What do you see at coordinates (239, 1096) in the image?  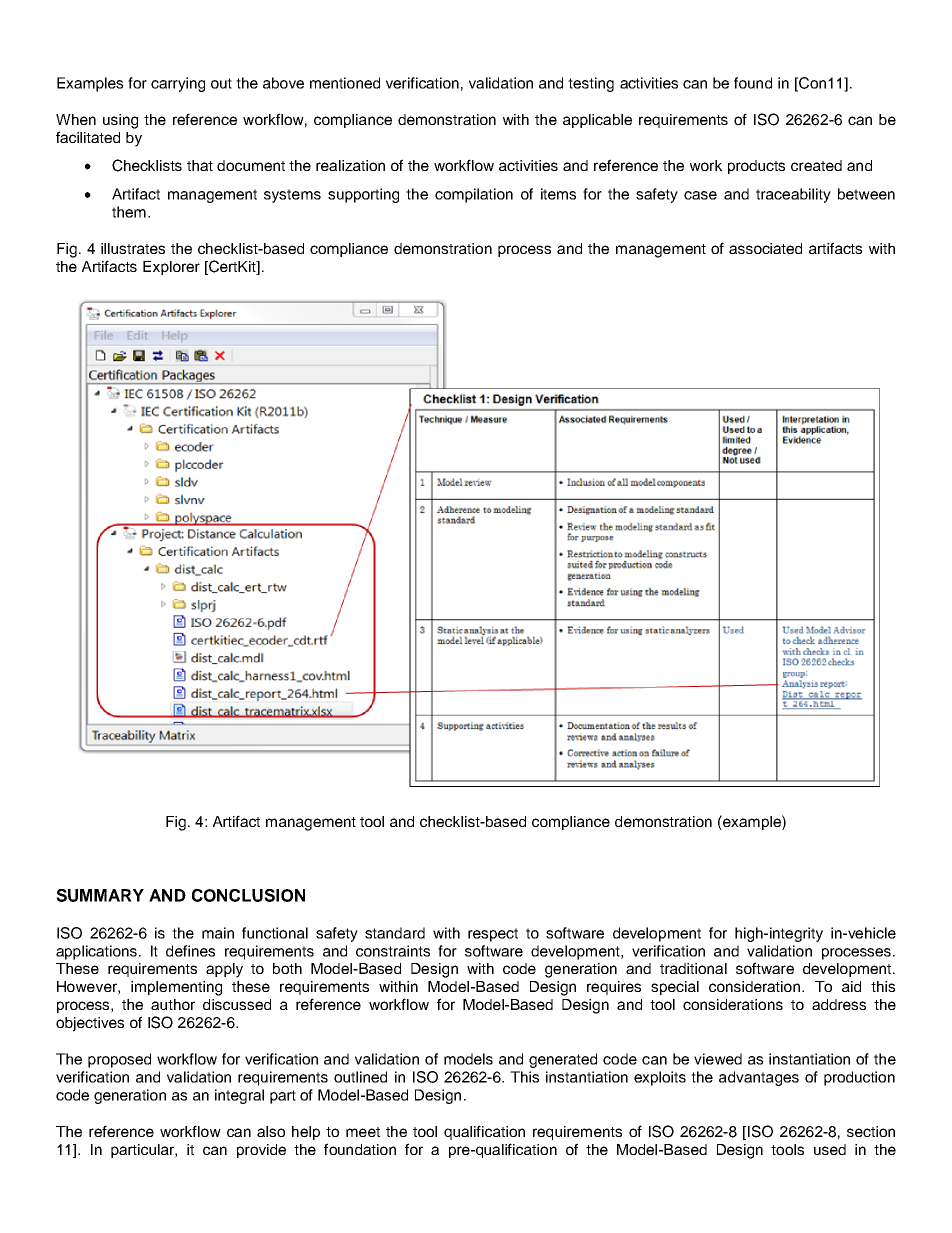 I see `integral` at bounding box center [239, 1096].
